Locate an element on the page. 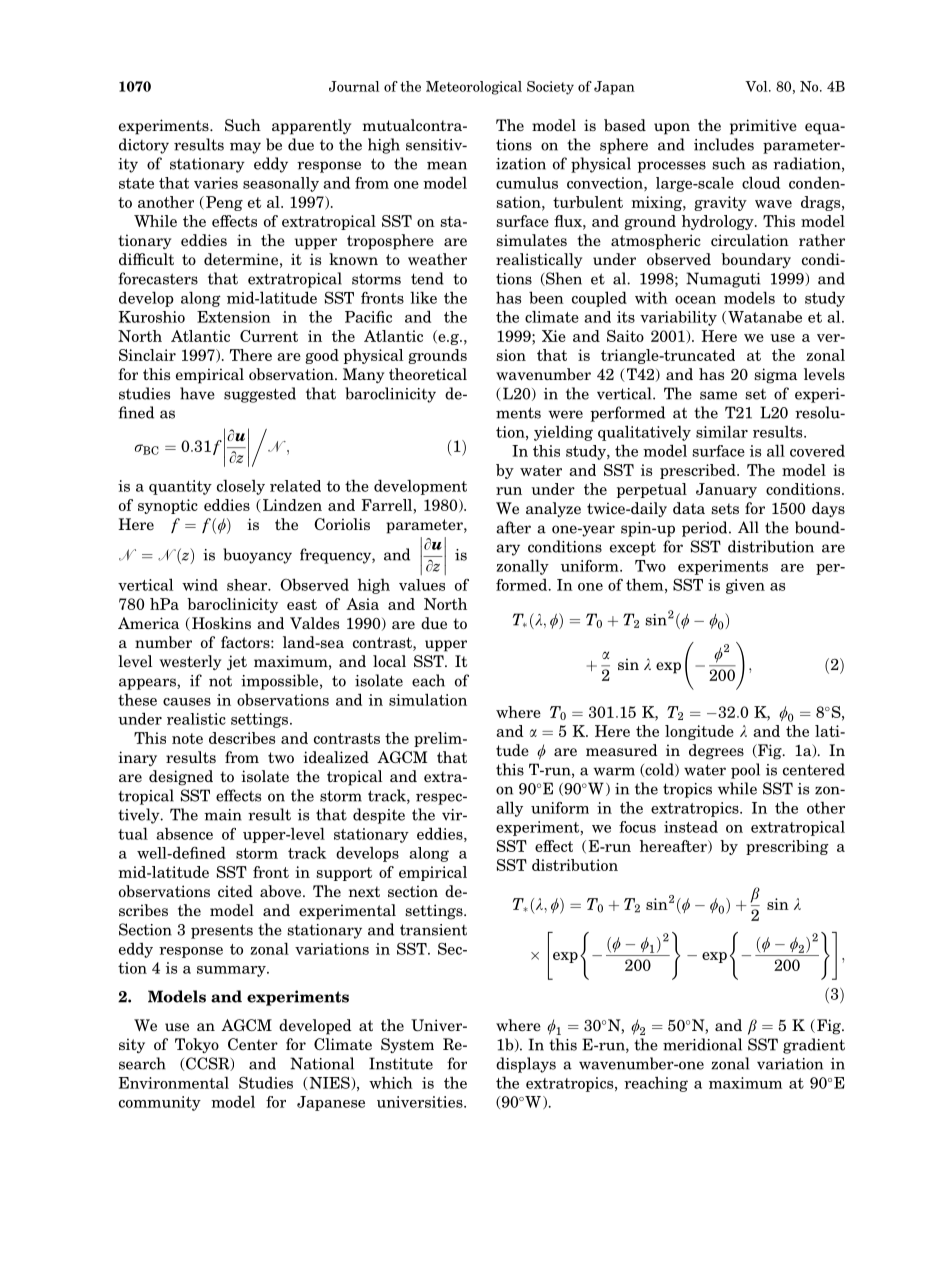 The width and height of the document is (952, 1262). despite is located at coordinates (379, 816).
